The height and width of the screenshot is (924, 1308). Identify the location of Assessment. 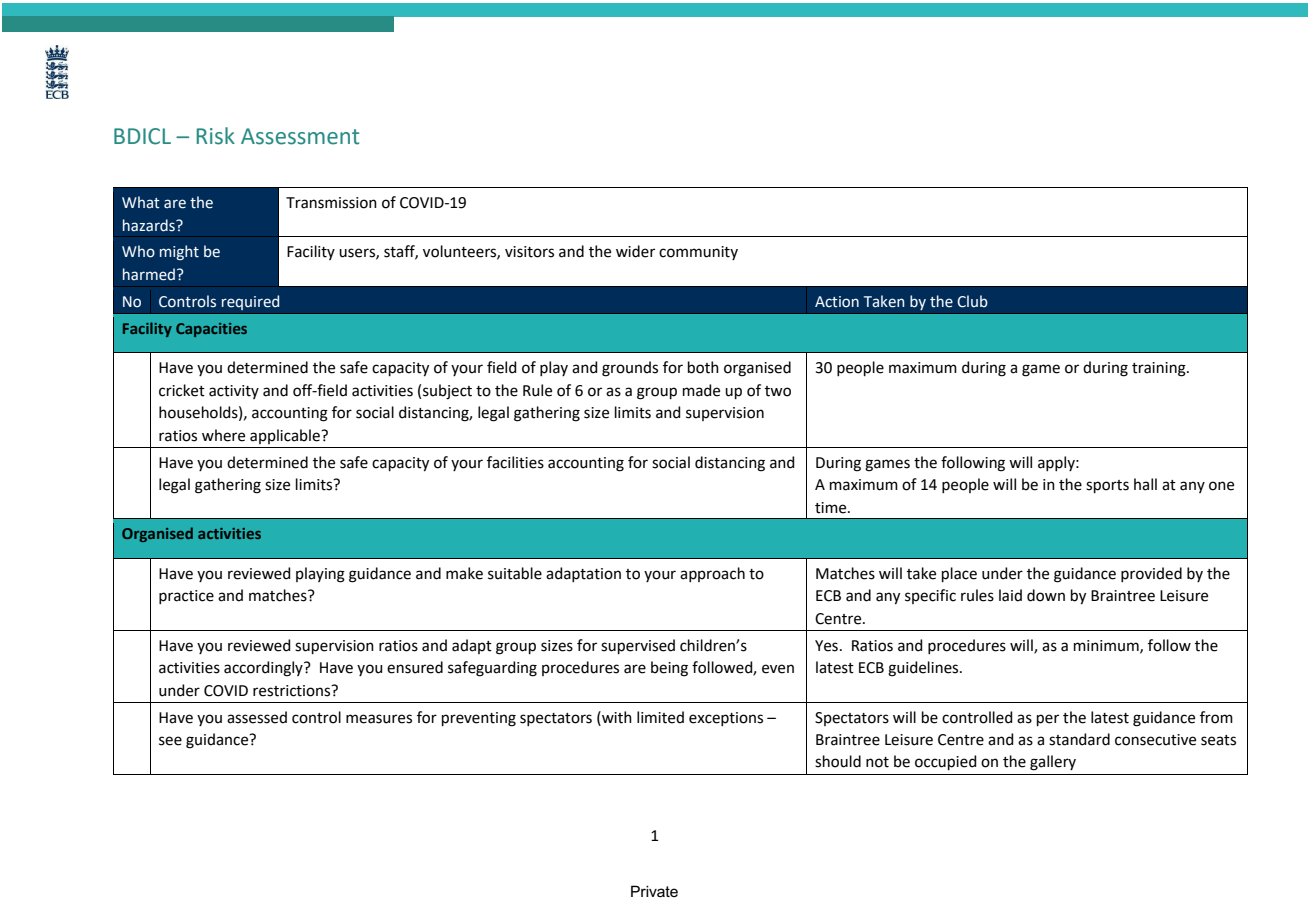
(300, 136).
